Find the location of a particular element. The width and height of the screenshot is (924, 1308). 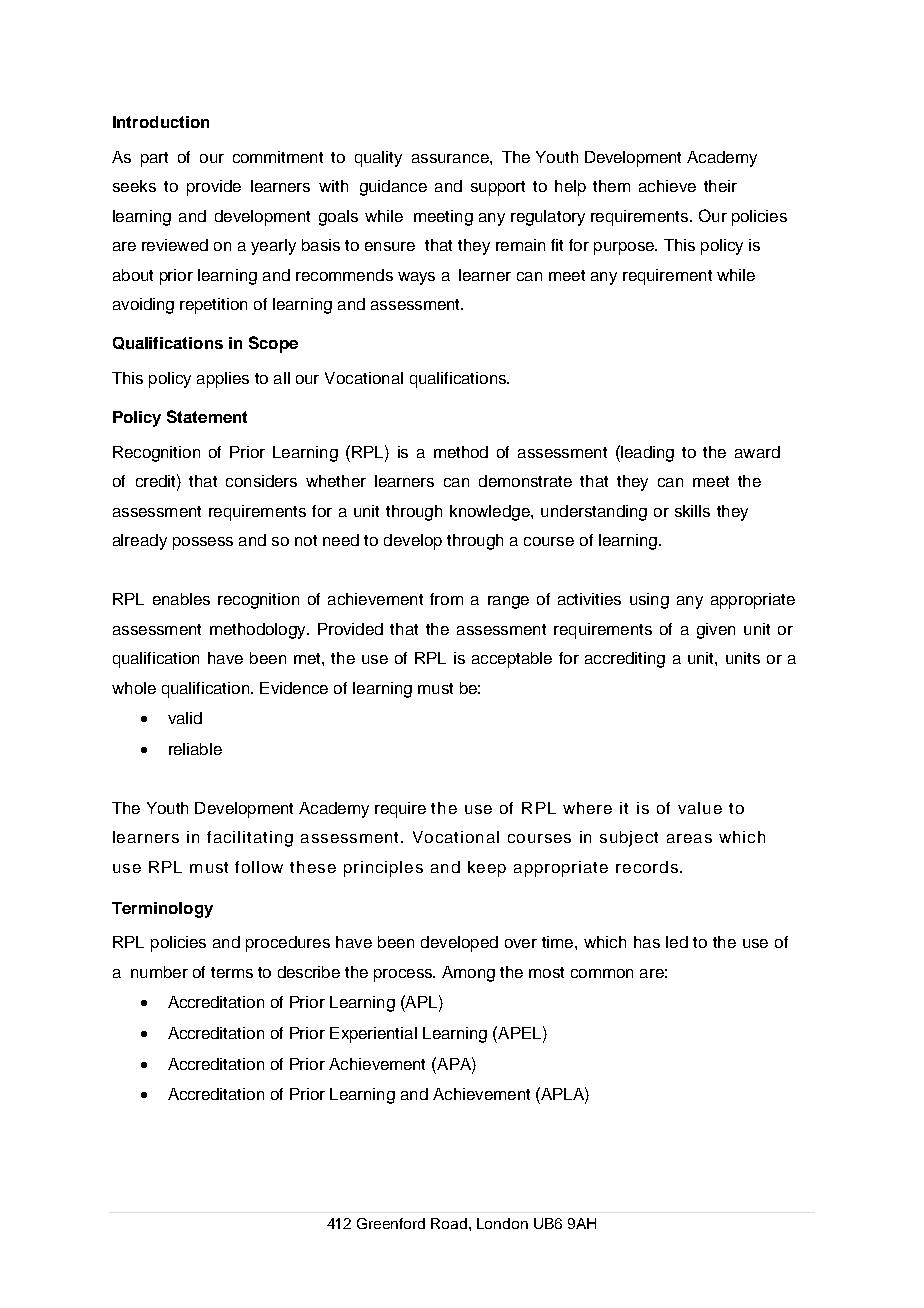

Road is located at coordinates (450, 1223).
